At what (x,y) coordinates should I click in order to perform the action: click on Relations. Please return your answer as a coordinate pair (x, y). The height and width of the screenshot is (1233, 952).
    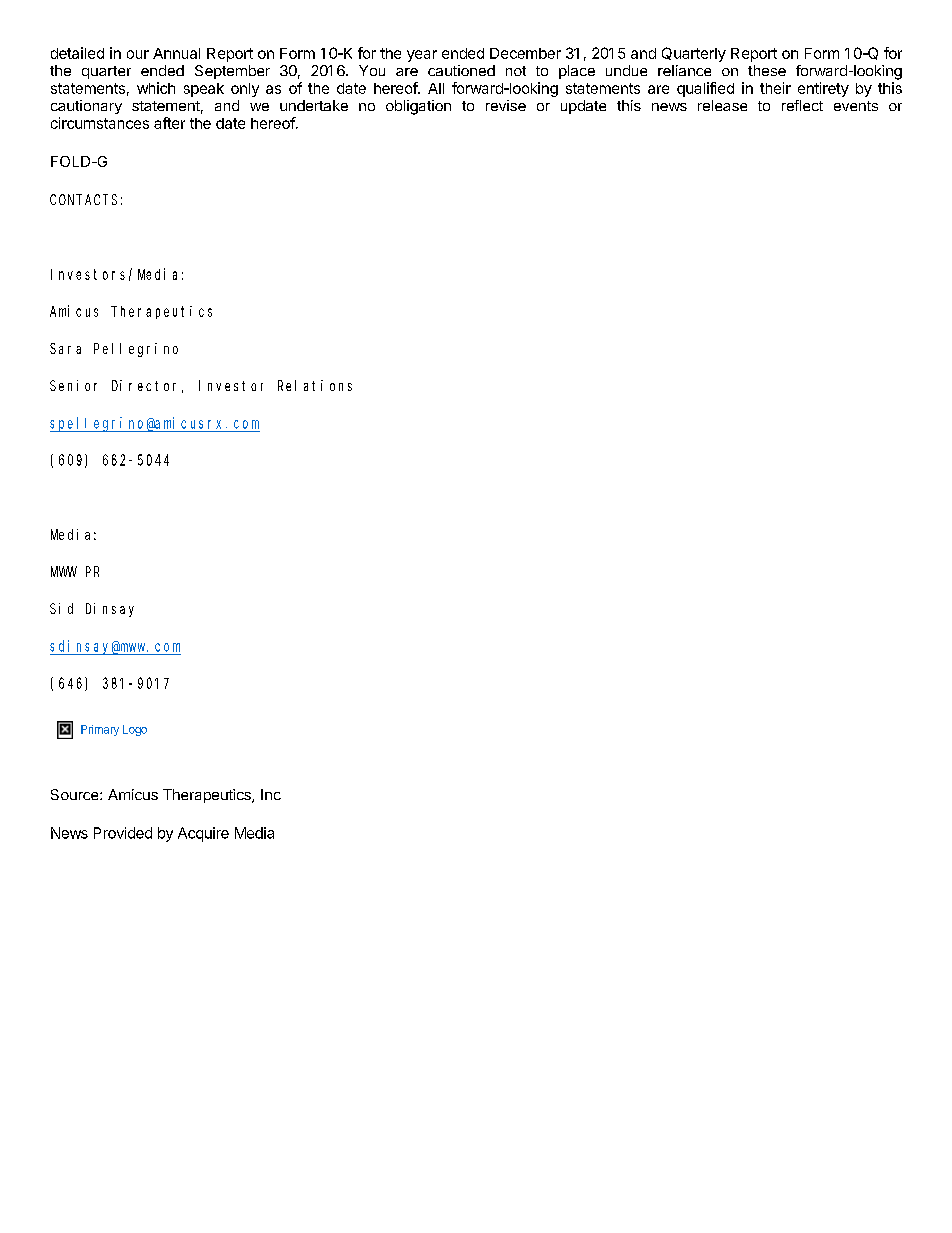
    Looking at the image, I should click on (315, 385).
